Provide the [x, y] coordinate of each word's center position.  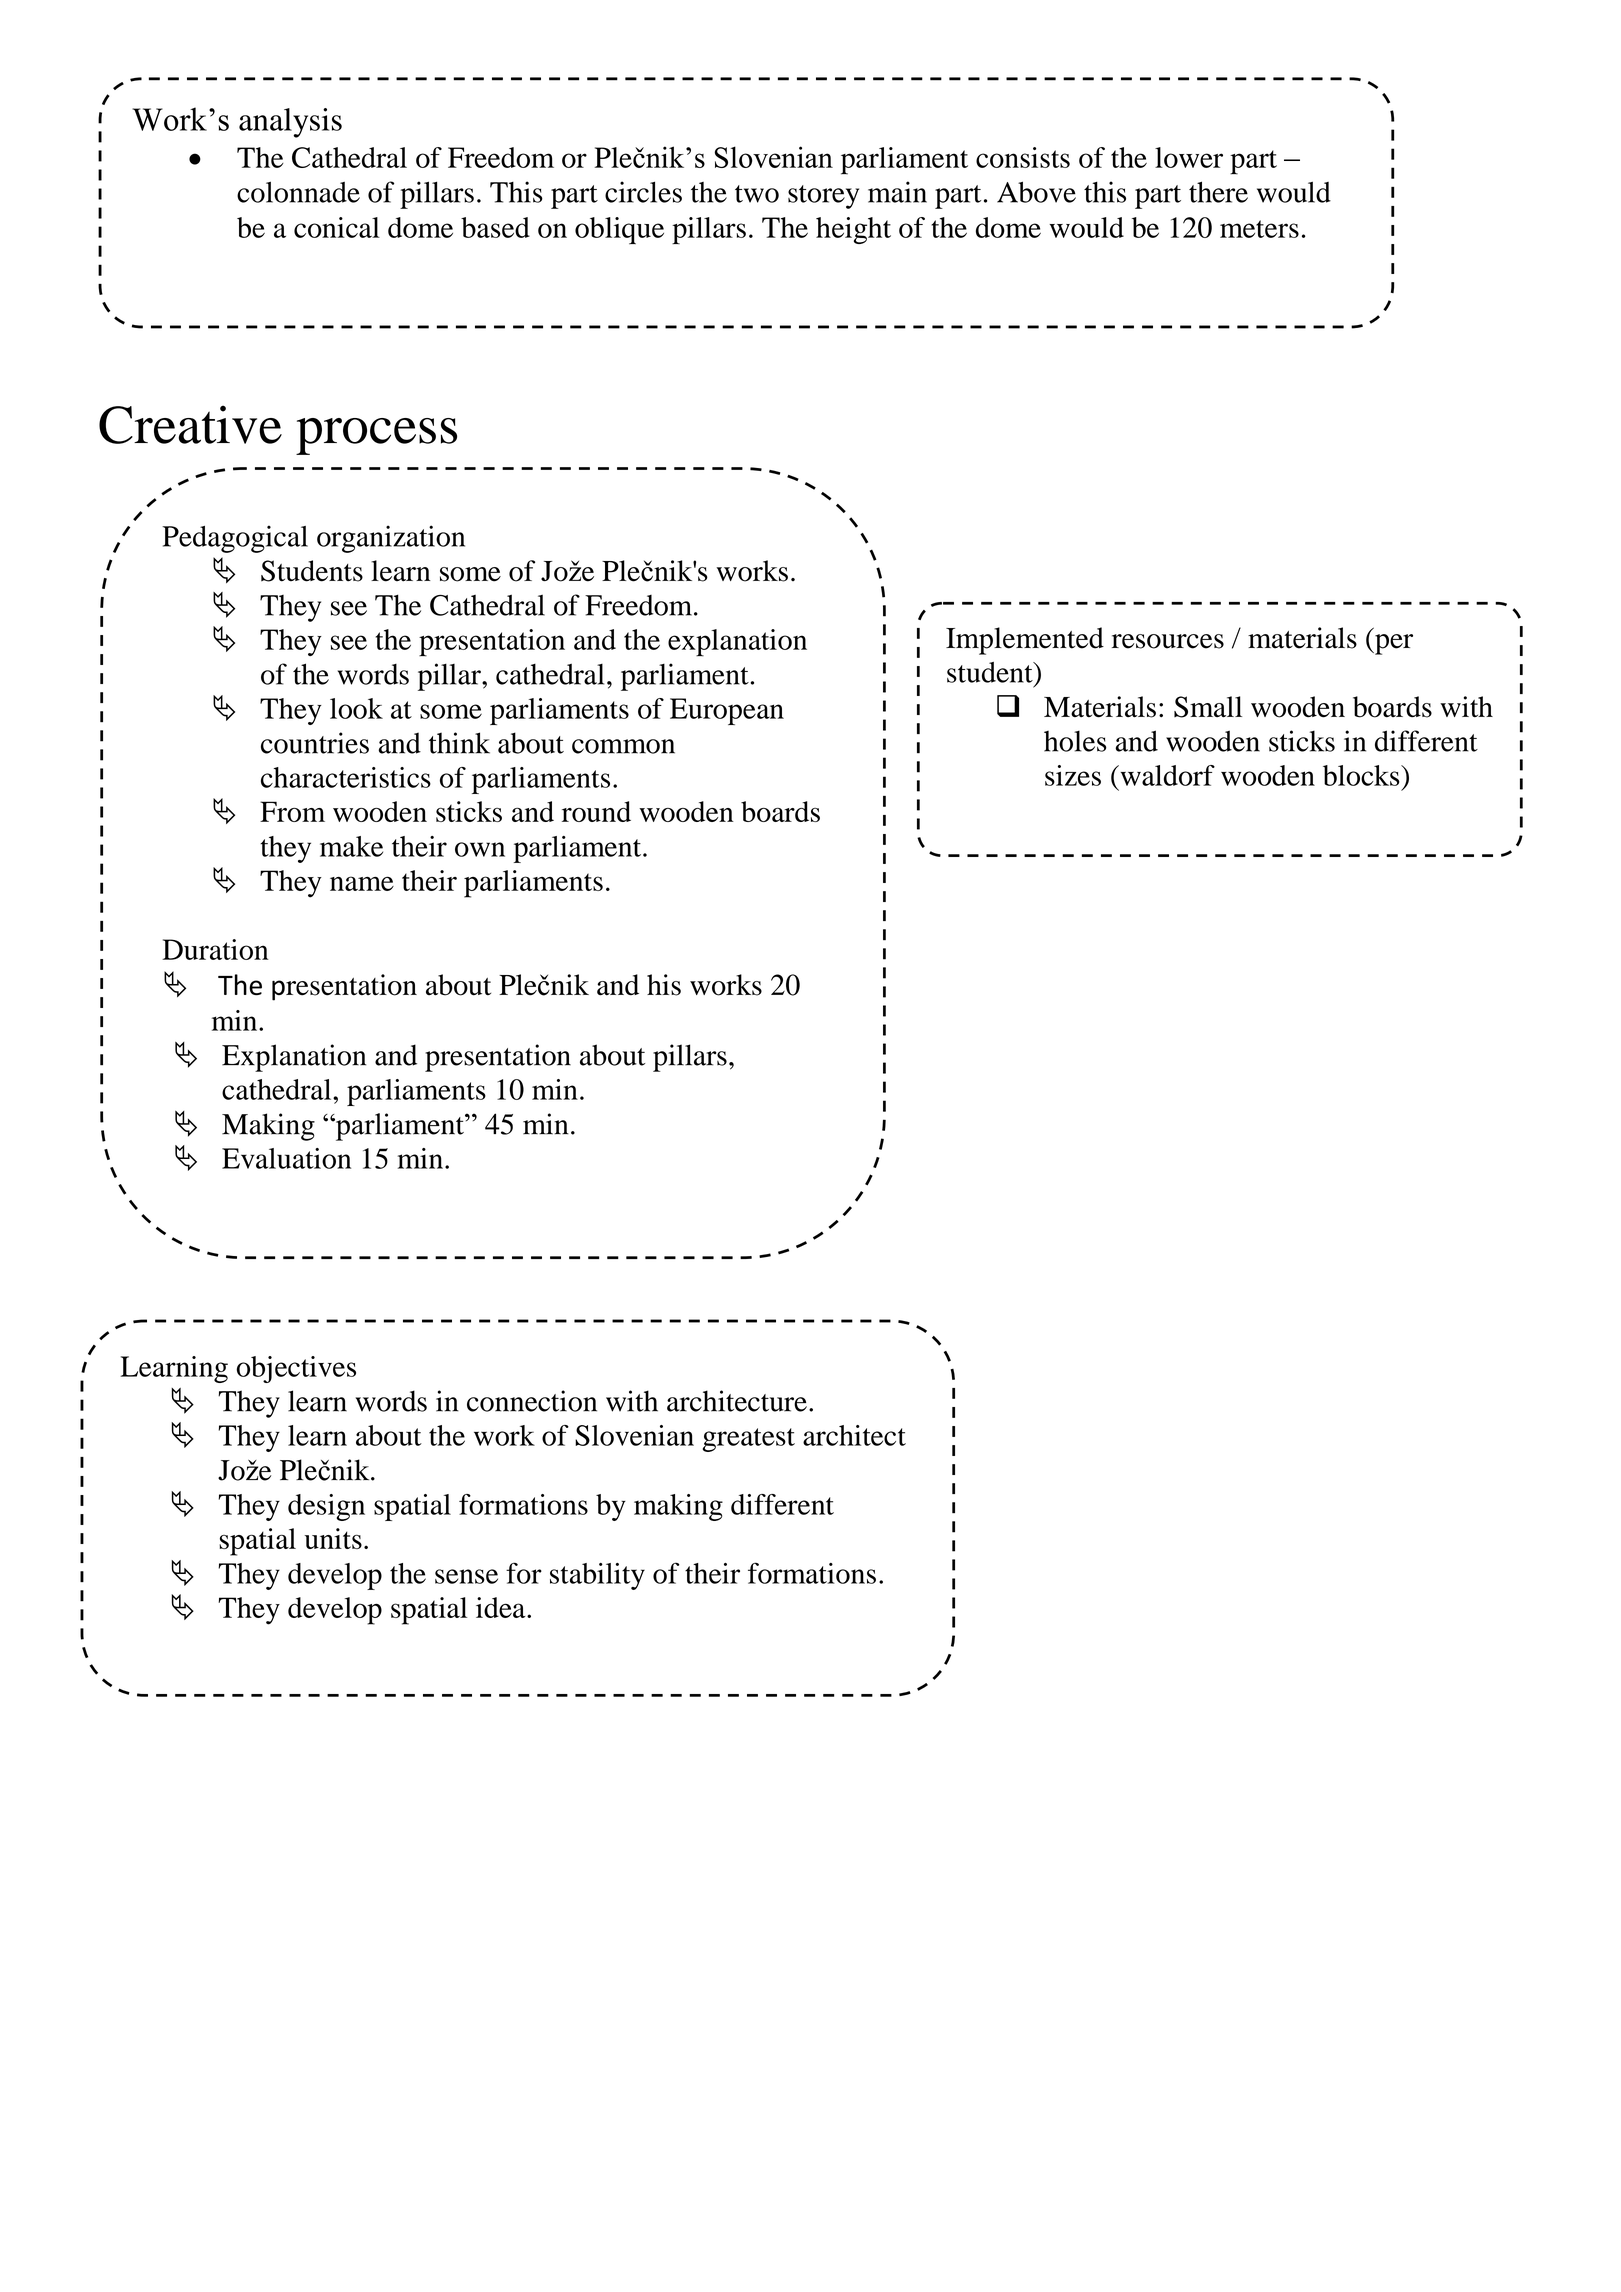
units [333, 1538]
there [1218, 192]
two [757, 194]
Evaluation [286, 1158]
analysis [290, 123]
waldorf [1166, 775]
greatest [749, 1440]
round [596, 811]
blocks [1362, 775]
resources [1168, 641]
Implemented [1025, 641]
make [351, 846]
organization [391, 539]
